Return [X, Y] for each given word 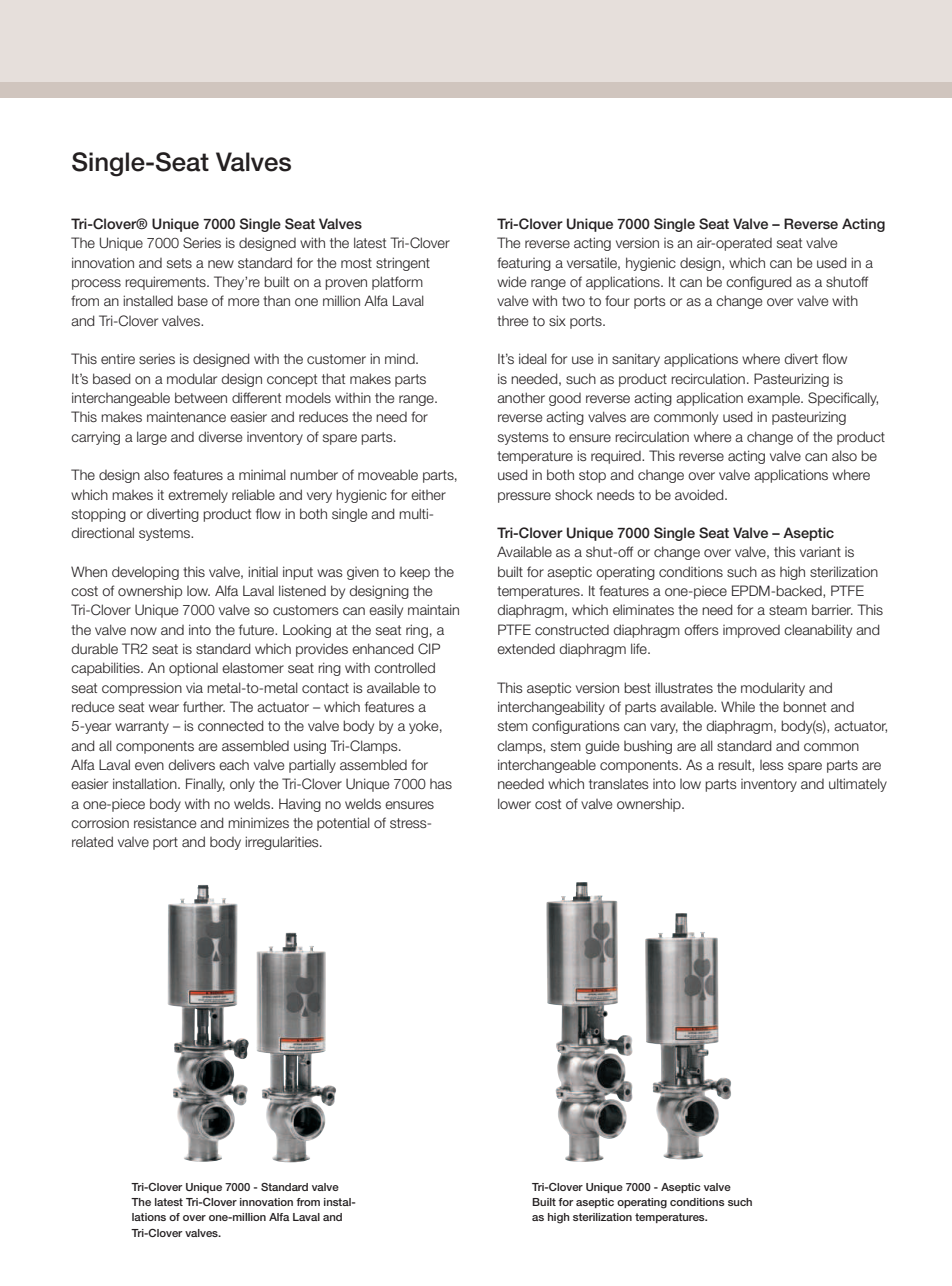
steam [788, 610]
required [617, 457]
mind [401, 358]
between [201, 397]
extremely [198, 496]
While [738, 706]
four [617, 300]
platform [397, 283]
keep [415, 573]
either [428, 495]
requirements [166, 283]
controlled [404, 667]
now [144, 631]
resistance [165, 822]
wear [164, 708]
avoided [700, 494]
